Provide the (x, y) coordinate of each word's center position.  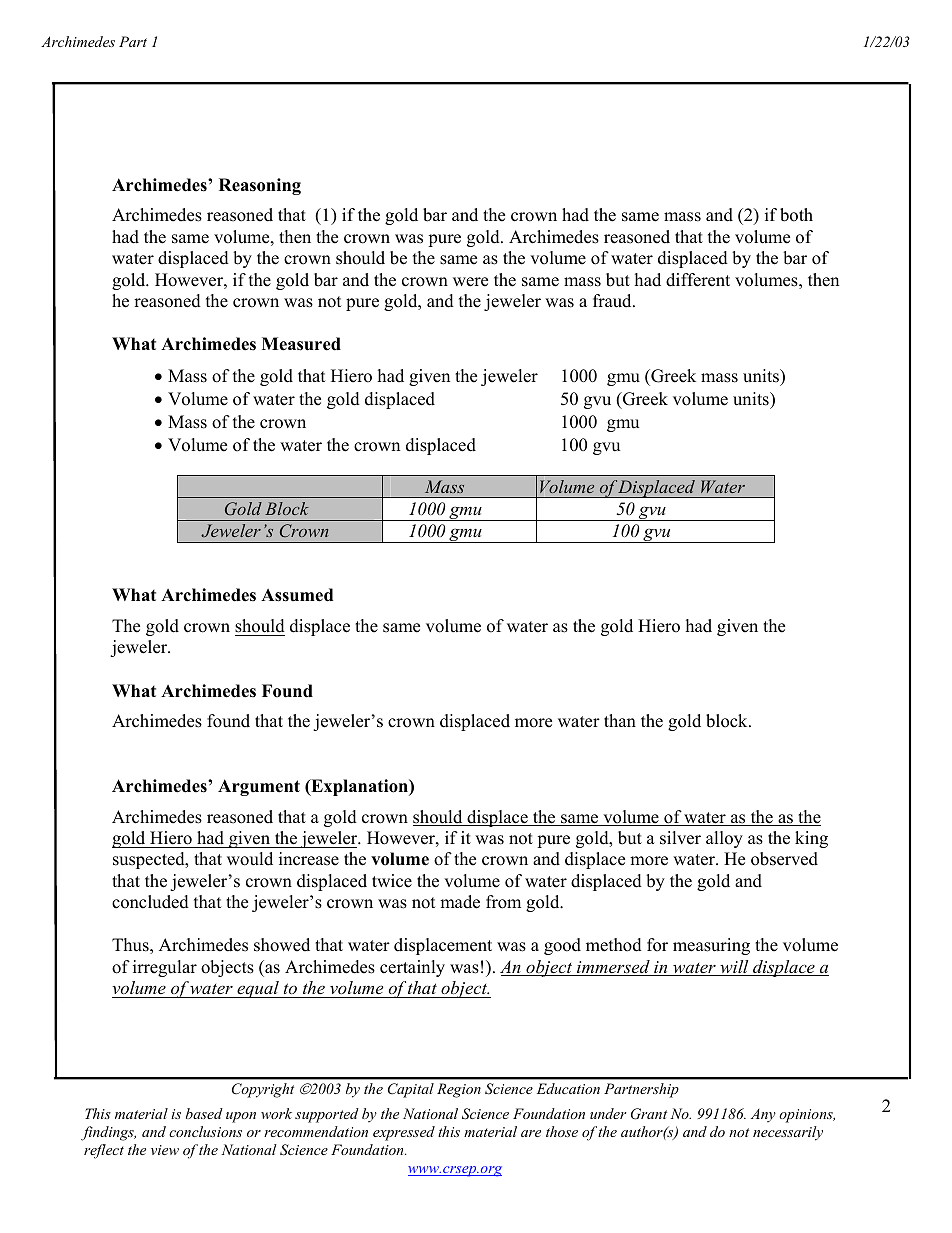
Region (459, 1090)
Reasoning (260, 186)
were (470, 282)
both (796, 215)
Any (763, 1115)
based (204, 1113)
